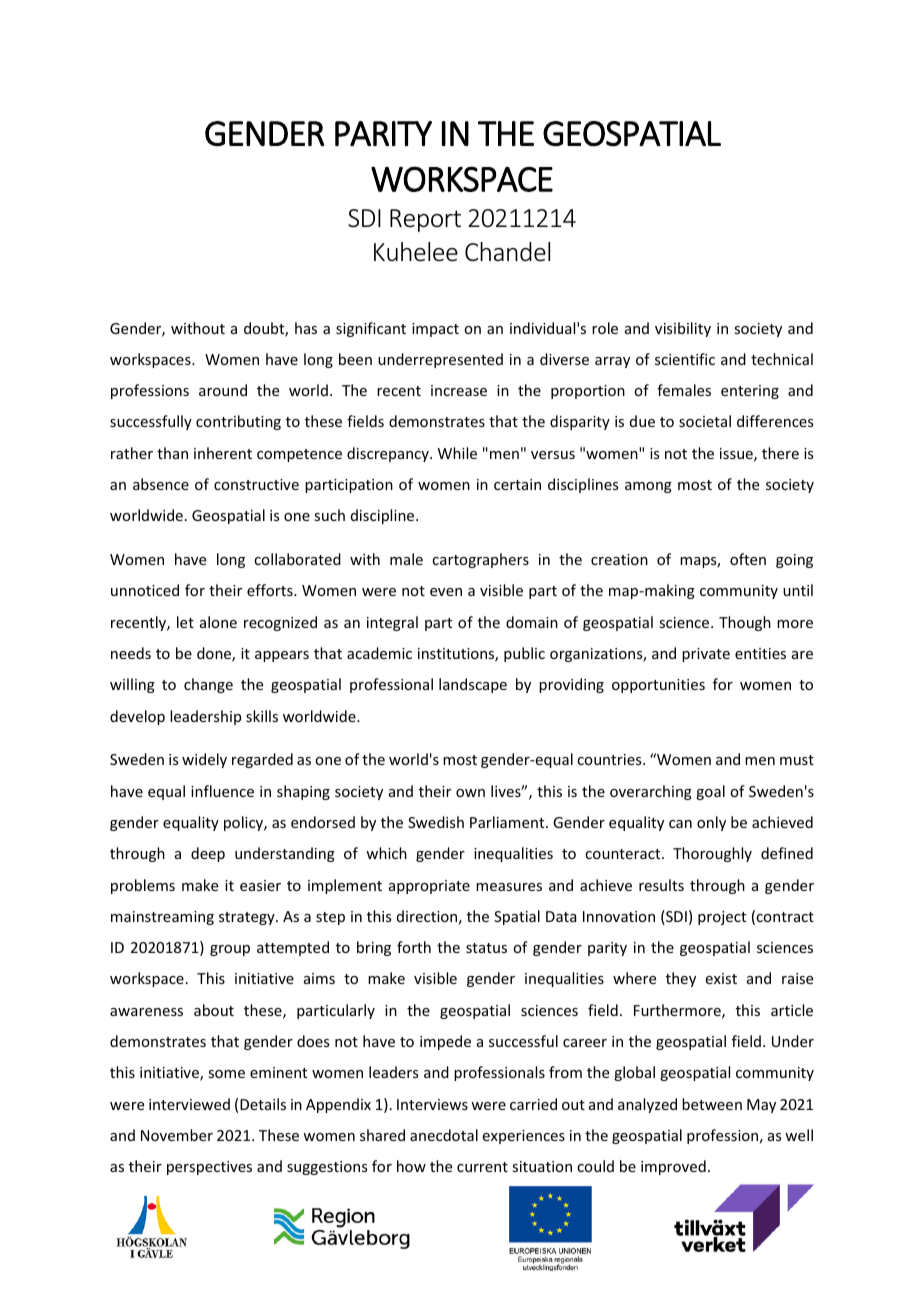  Describe the element at coordinates (425, 220) in the image. I see `Report` at that location.
